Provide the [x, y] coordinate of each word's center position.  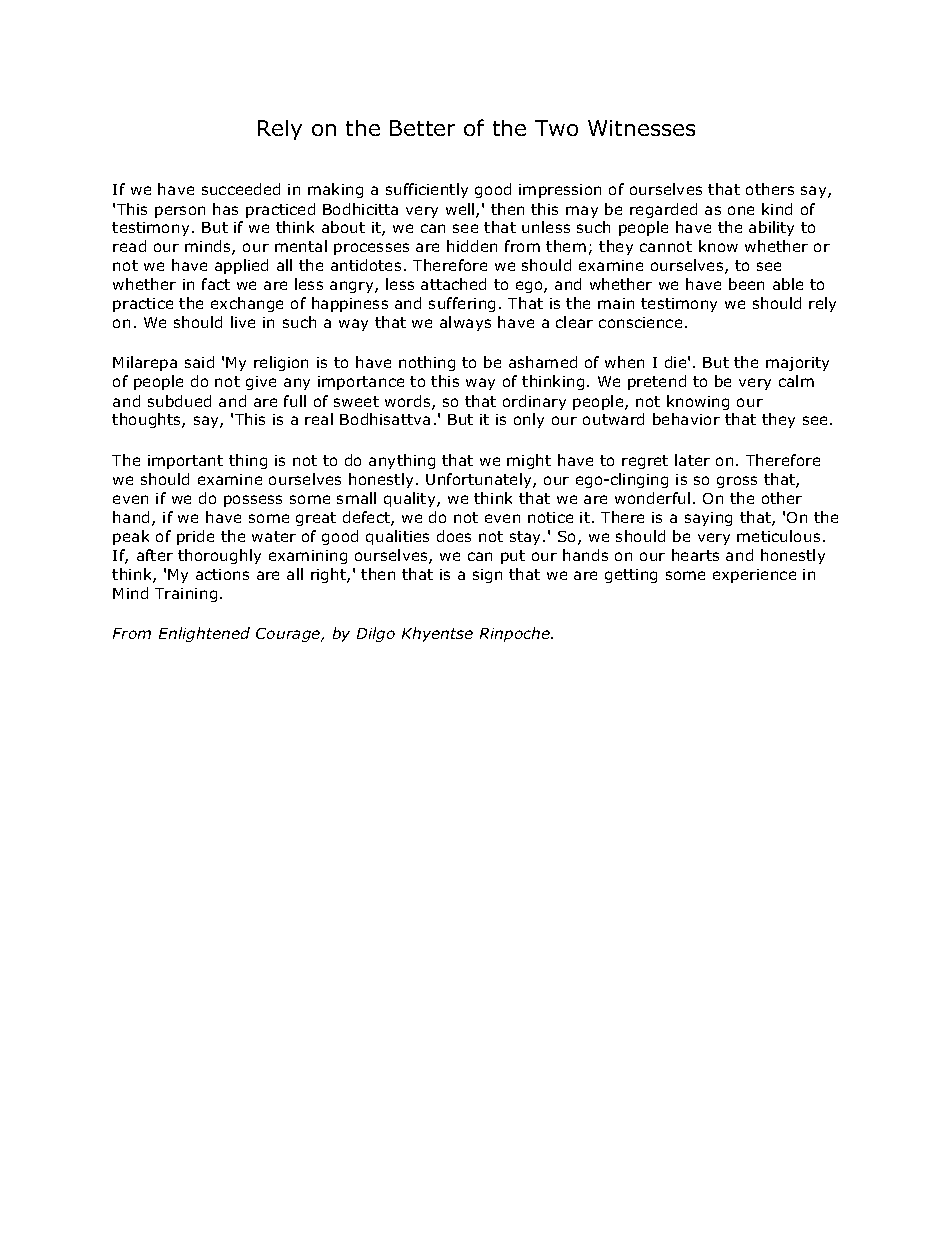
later [692, 460]
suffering [462, 304]
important [185, 462]
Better [422, 128]
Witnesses [641, 128]
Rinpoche [516, 634]
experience [754, 576]
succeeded [241, 189]
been [746, 284]
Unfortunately [480, 480]
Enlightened [204, 634]
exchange [247, 304]
